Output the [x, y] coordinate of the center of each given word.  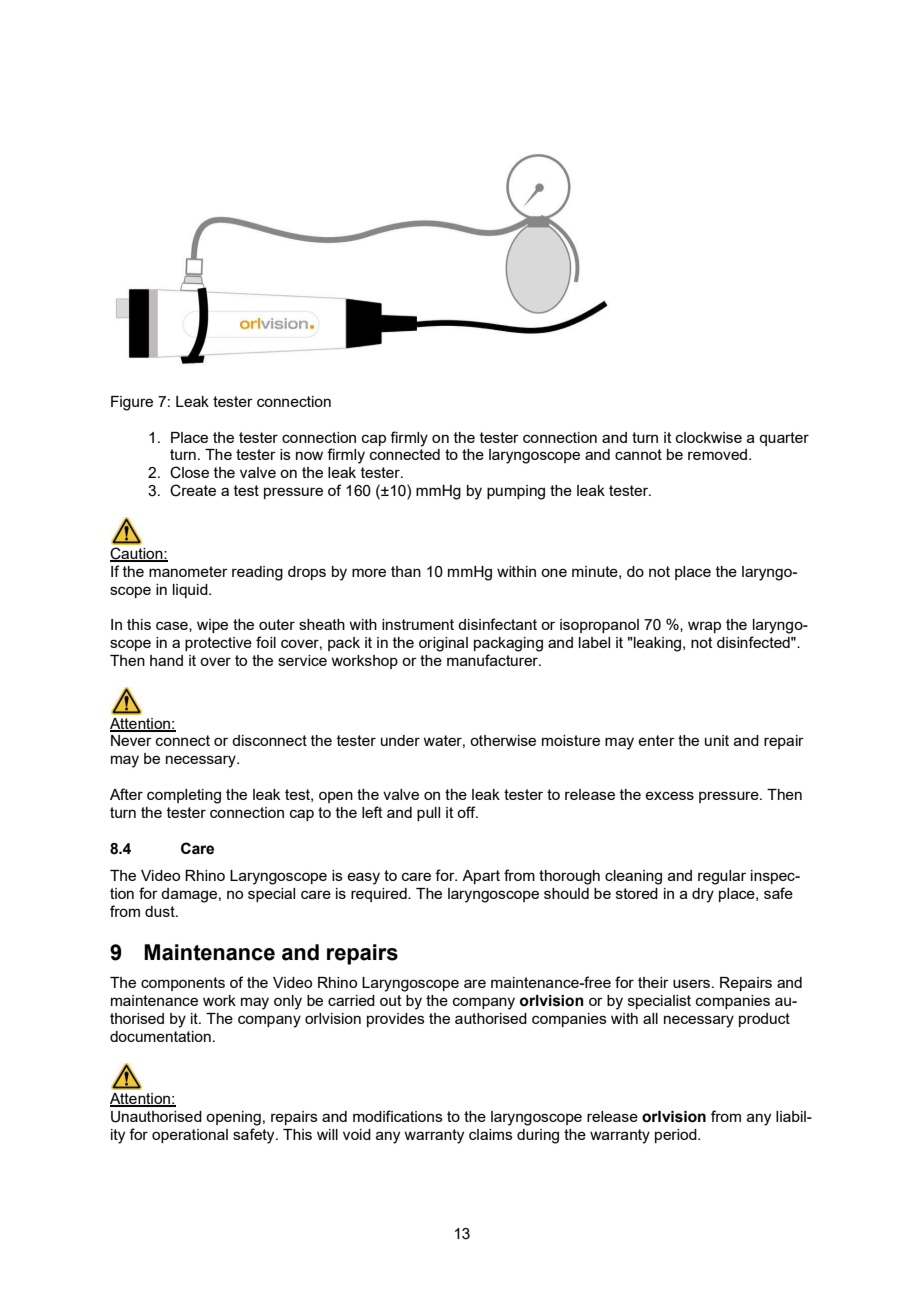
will [327, 1134]
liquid [191, 591]
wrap [704, 627]
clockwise [709, 437]
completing [184, 796]
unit [717, 740]
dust [161, 911]
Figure [132, 403]
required [380, 895]
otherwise [503, 740]
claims [491, 1134]
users [693, 983]
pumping [516, 492]
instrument [418, 624]
